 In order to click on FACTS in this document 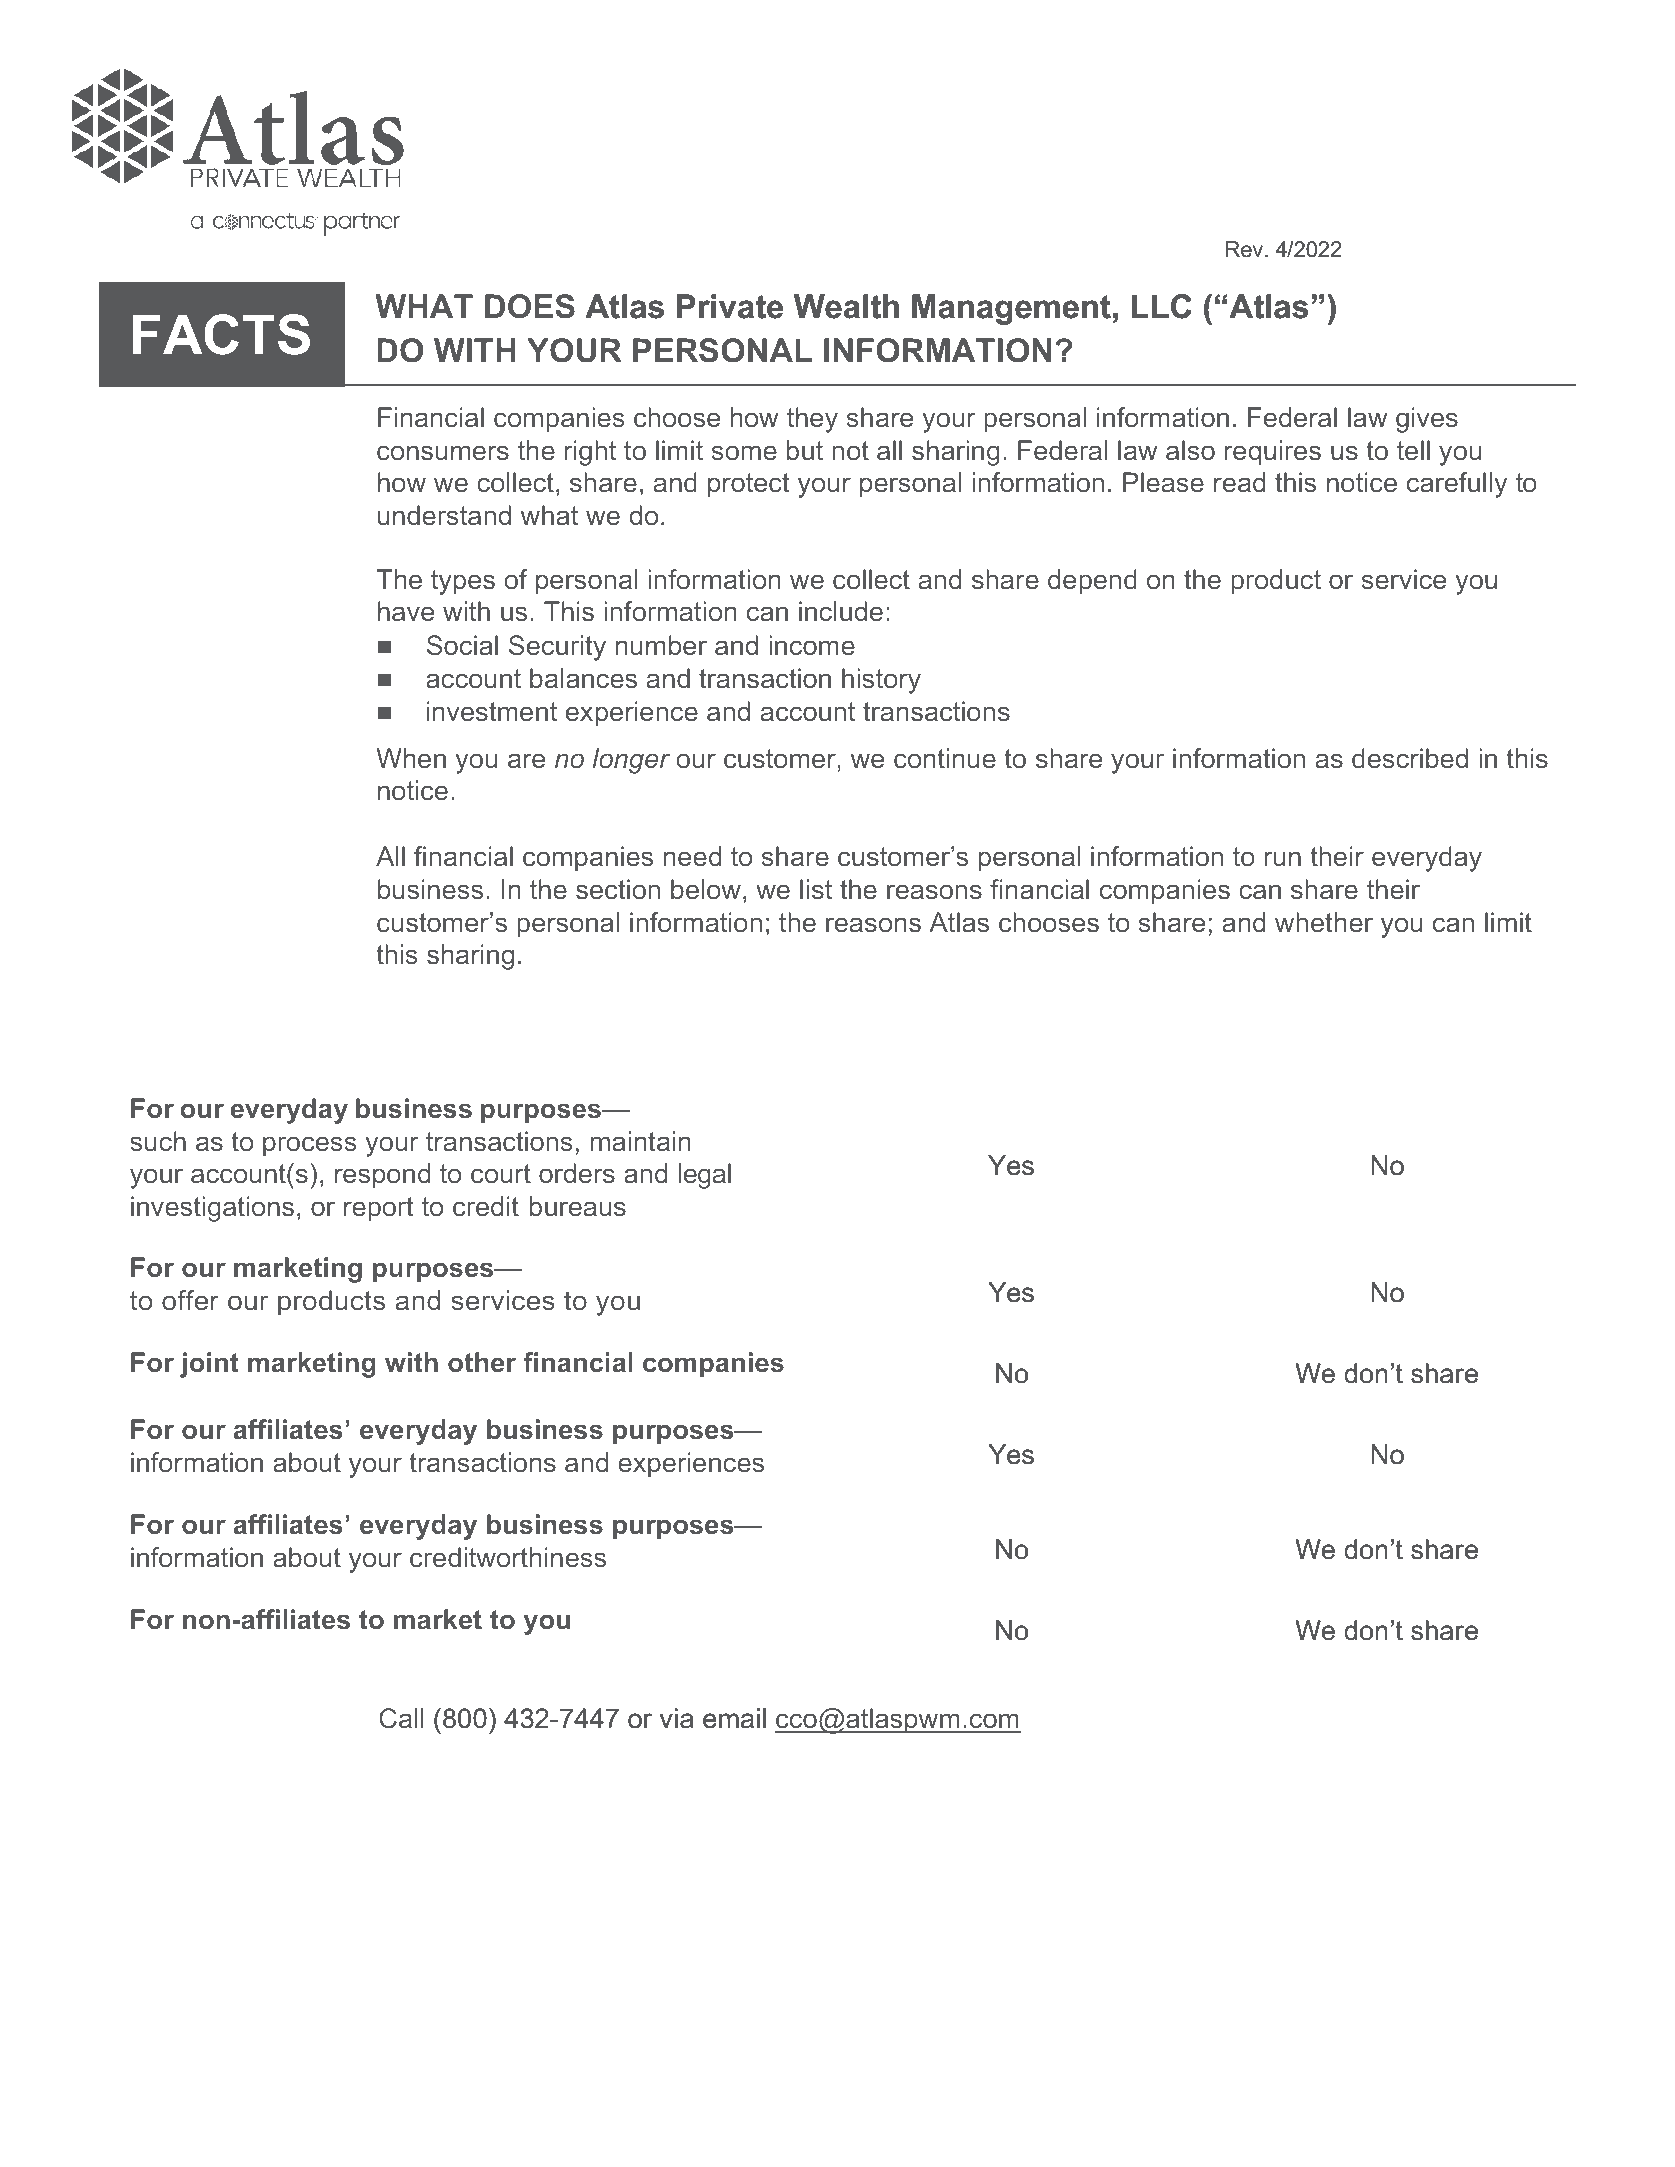, I will do `click(221, 334)`.
